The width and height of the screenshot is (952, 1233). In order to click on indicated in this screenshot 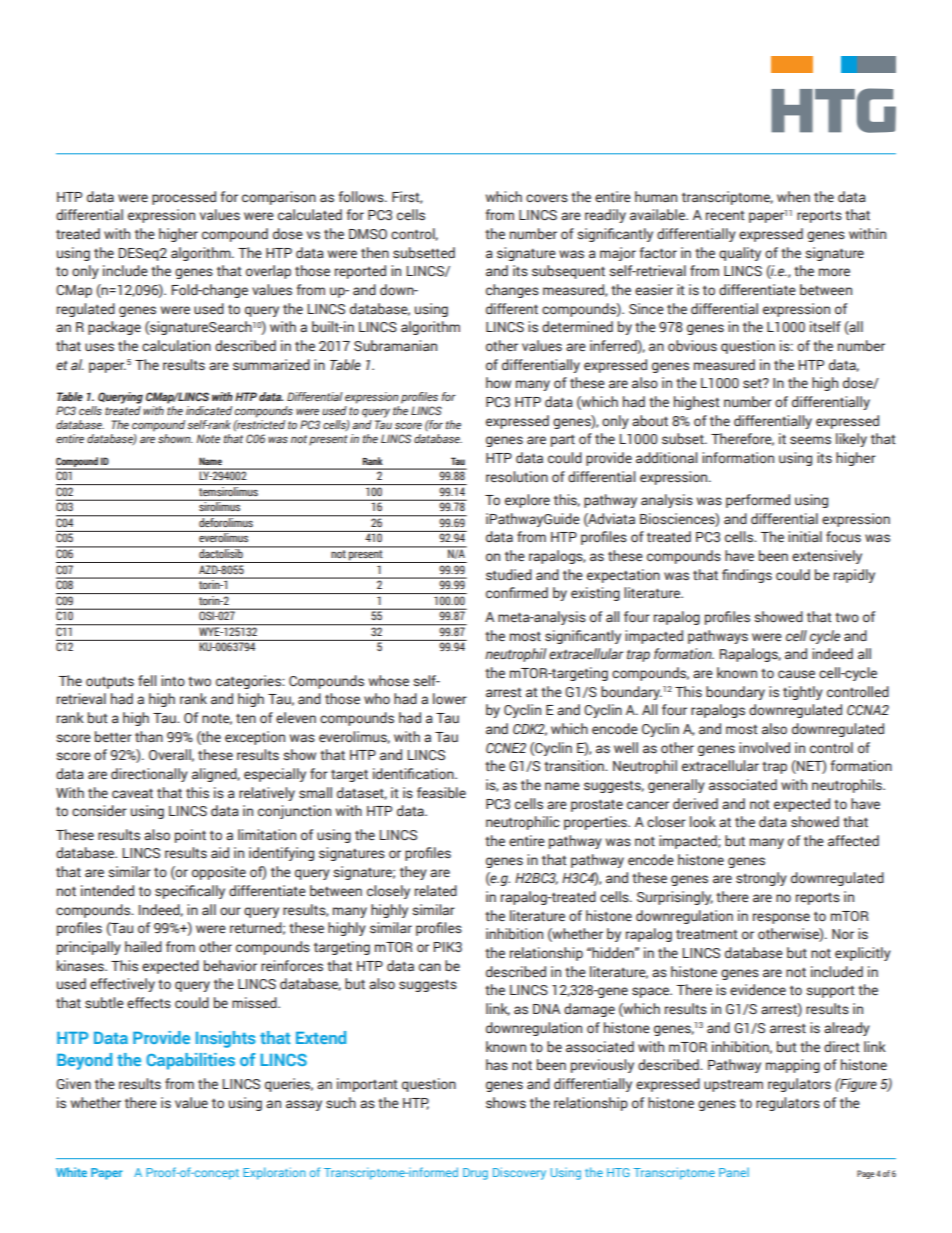, I will do `click(209, 410)`.
